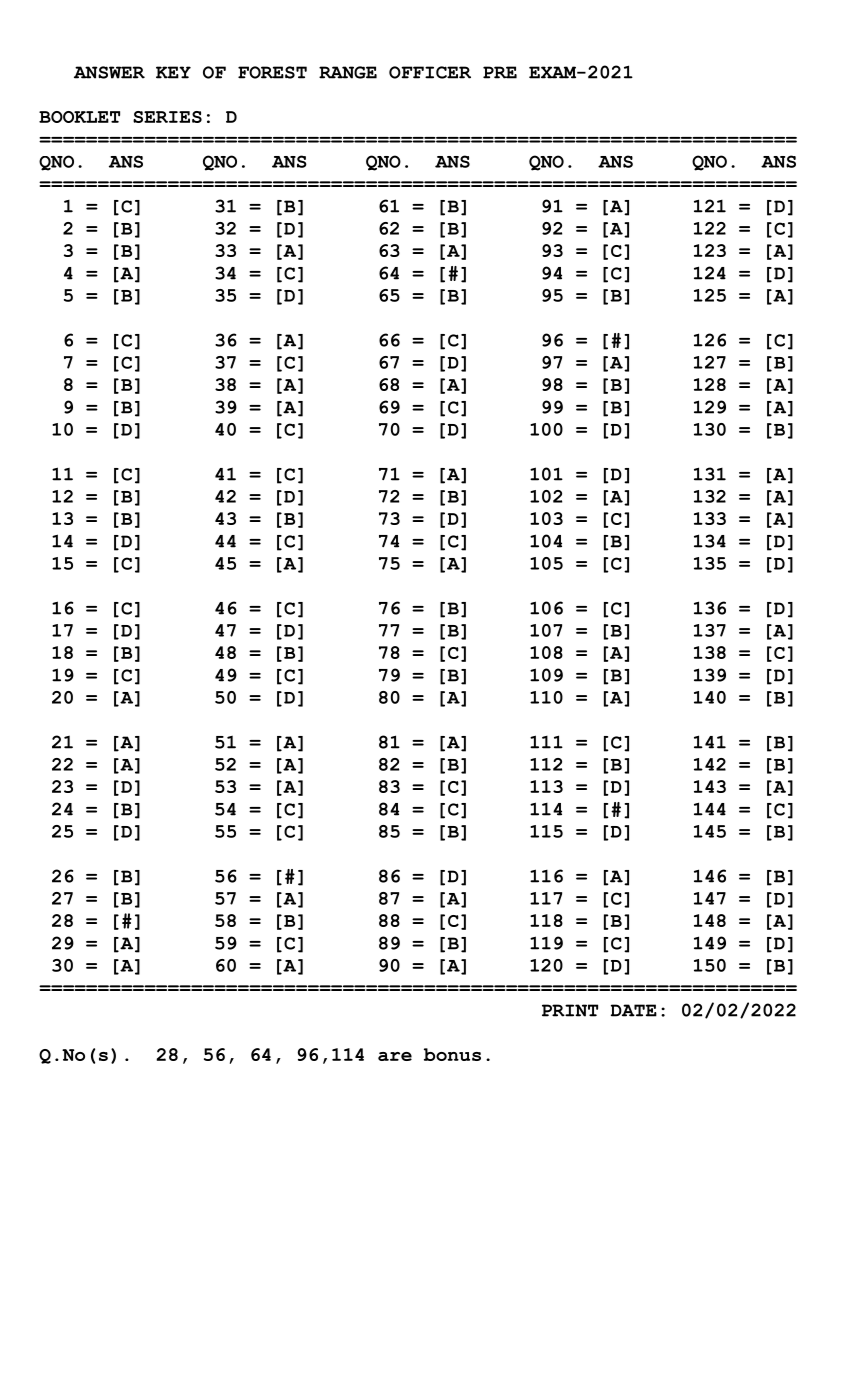  Describe the element at coordinates (167, 117) in the screenshot. I see `SERIES` at that location.
